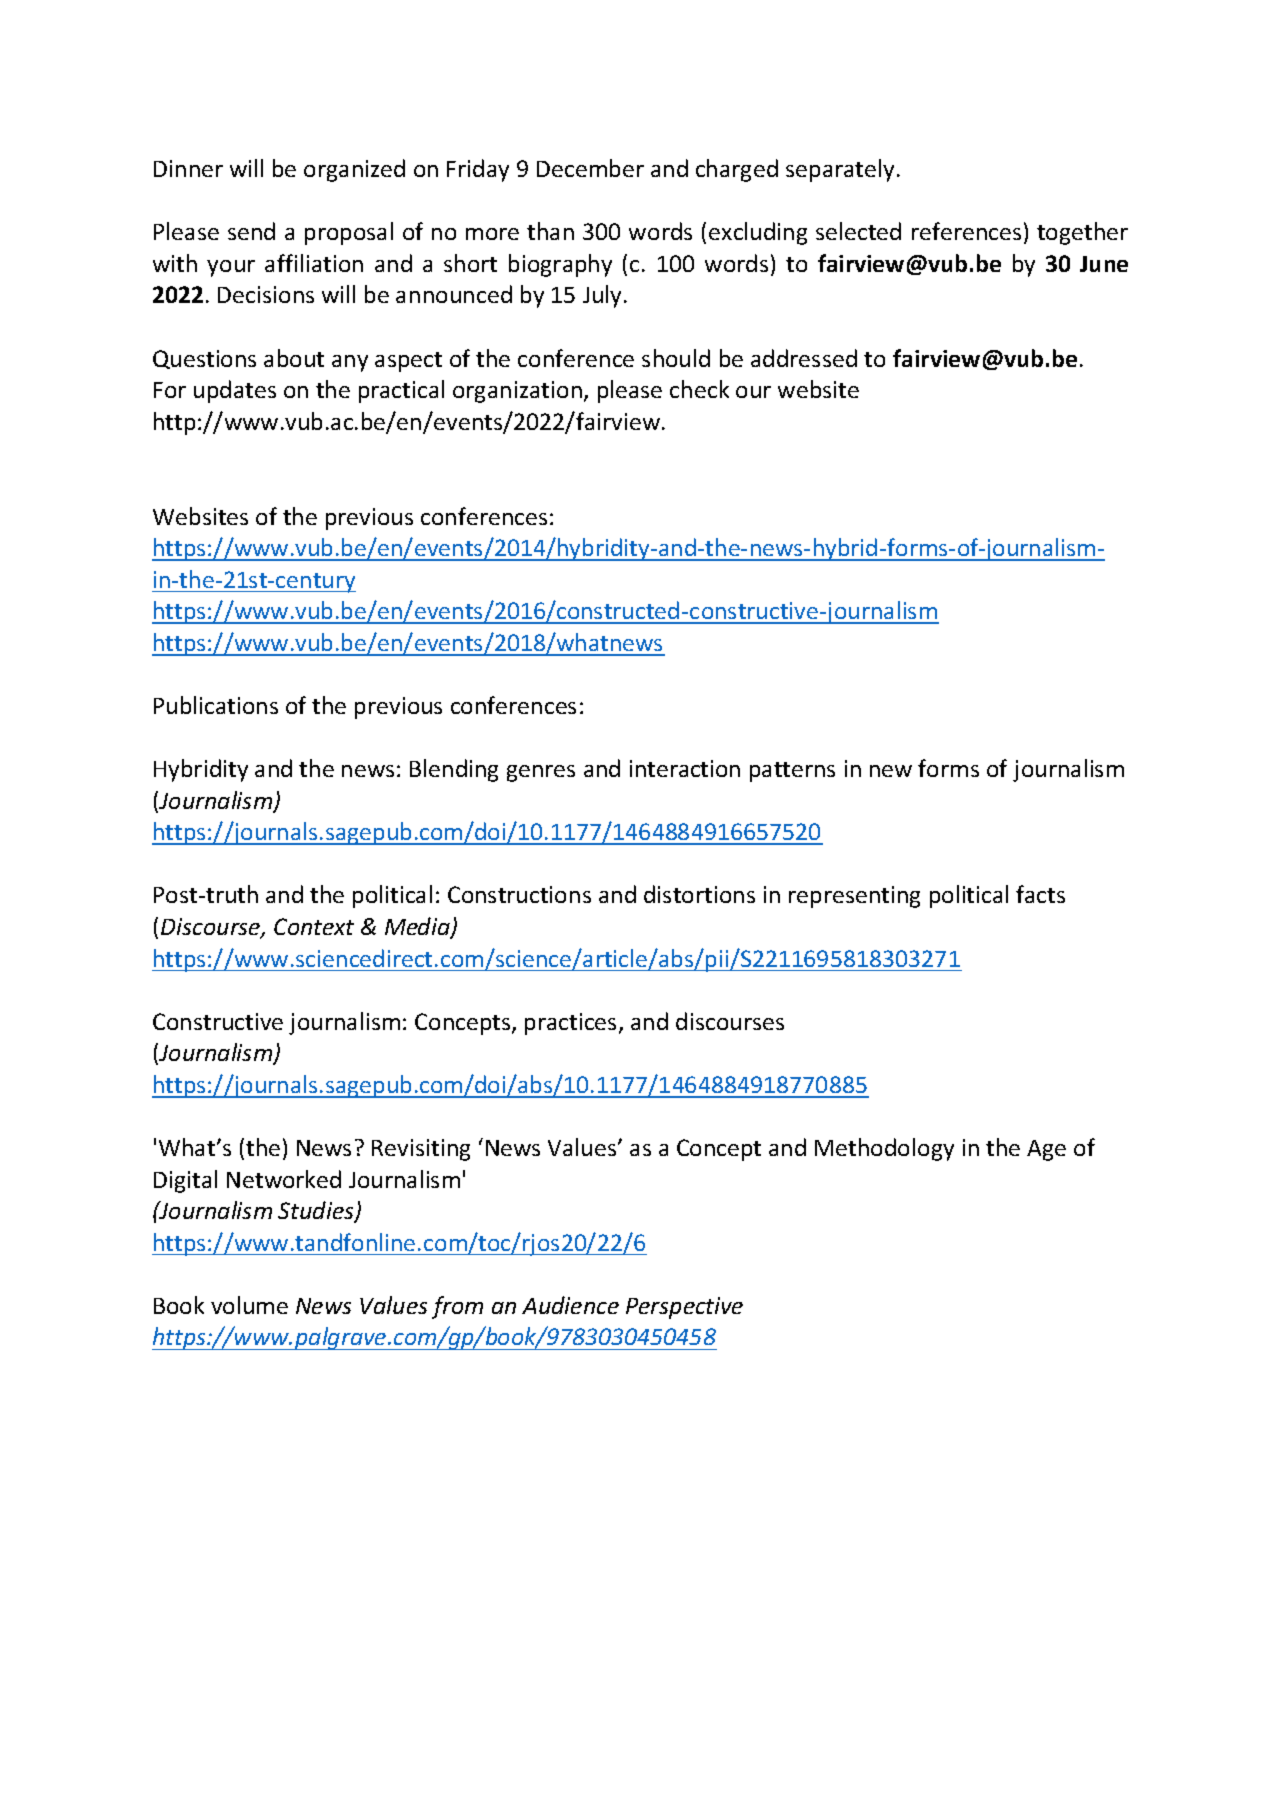 This image has height=1815, width=1282. I want to click on volume, so click(249, 1305).
